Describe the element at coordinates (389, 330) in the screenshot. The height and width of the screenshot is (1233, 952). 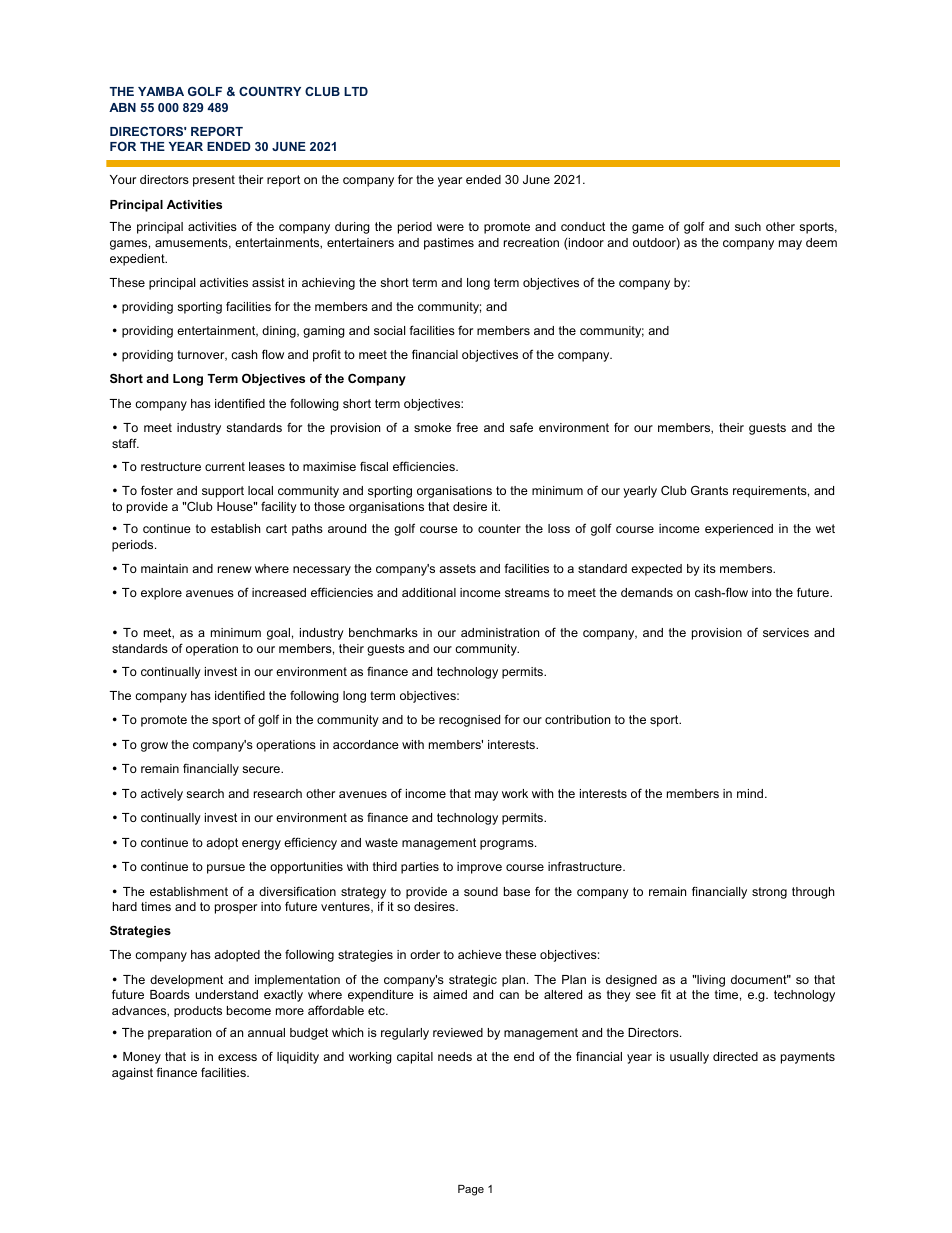
I see `social` at that location.
